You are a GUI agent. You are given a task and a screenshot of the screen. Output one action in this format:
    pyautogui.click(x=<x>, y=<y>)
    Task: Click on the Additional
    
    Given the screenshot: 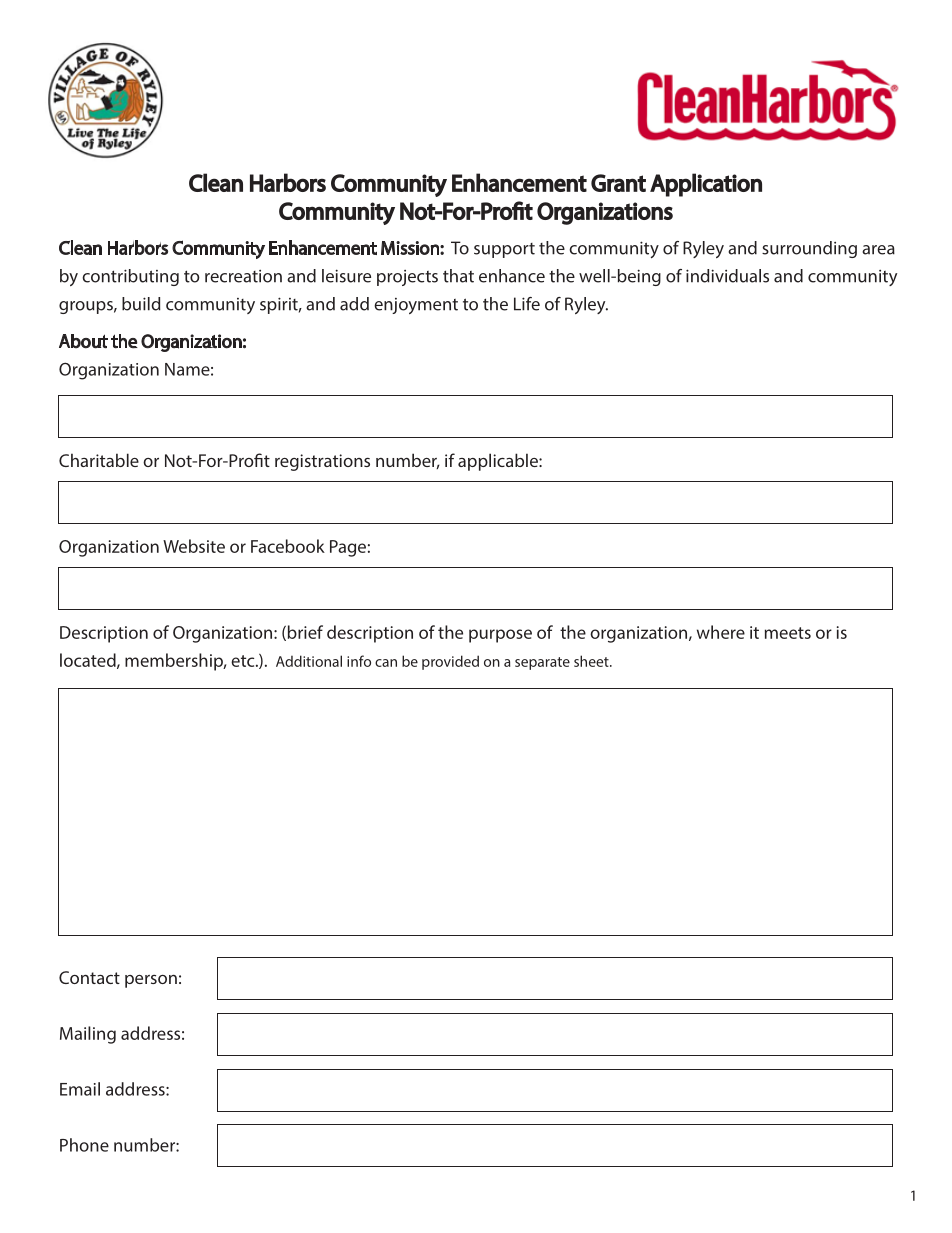 What is the action you would take?
    pyautogui.click(x=309, y=661)
